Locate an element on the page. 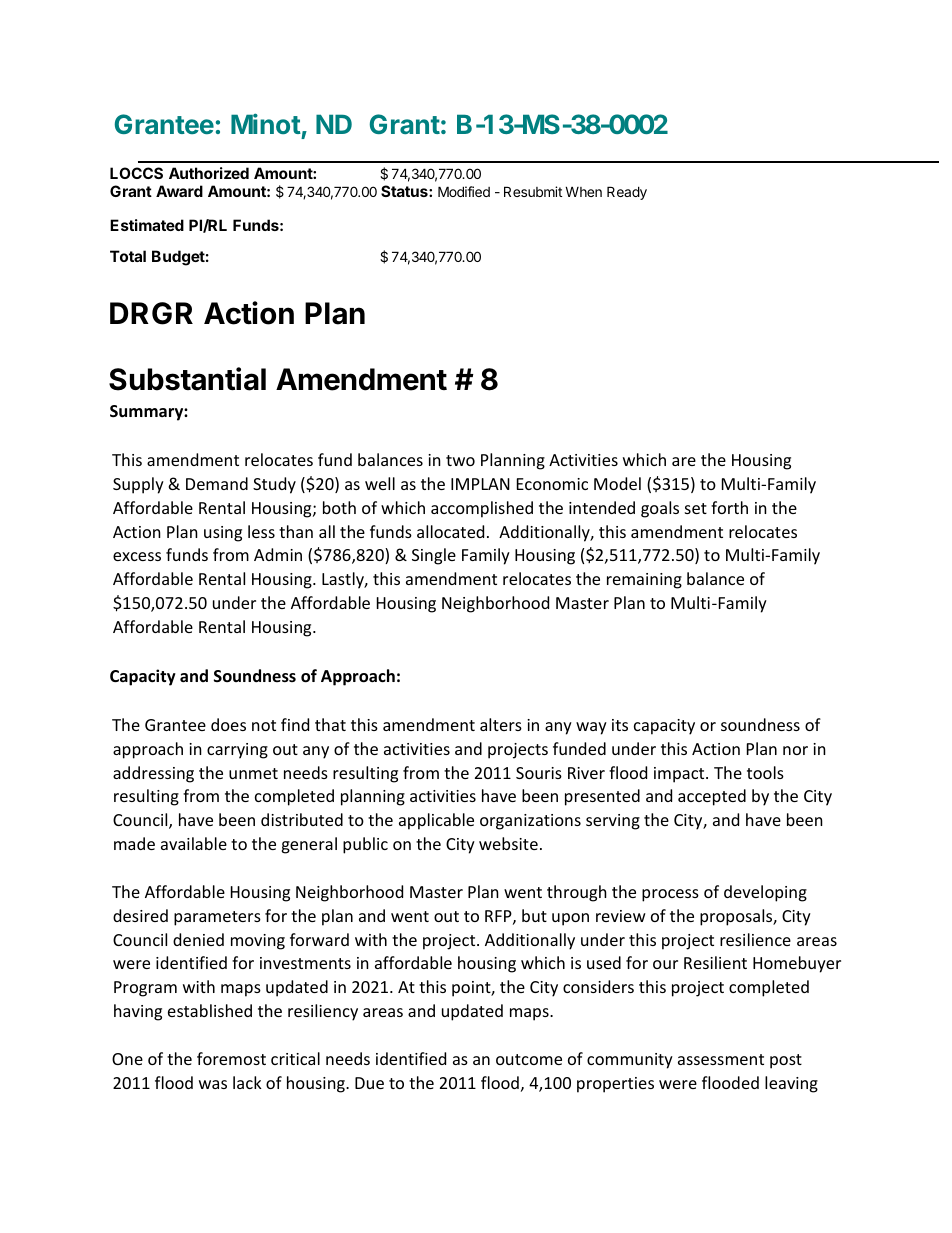 The width and height of the page is (952, 1233). Award is located at coordinates (179, 191).
